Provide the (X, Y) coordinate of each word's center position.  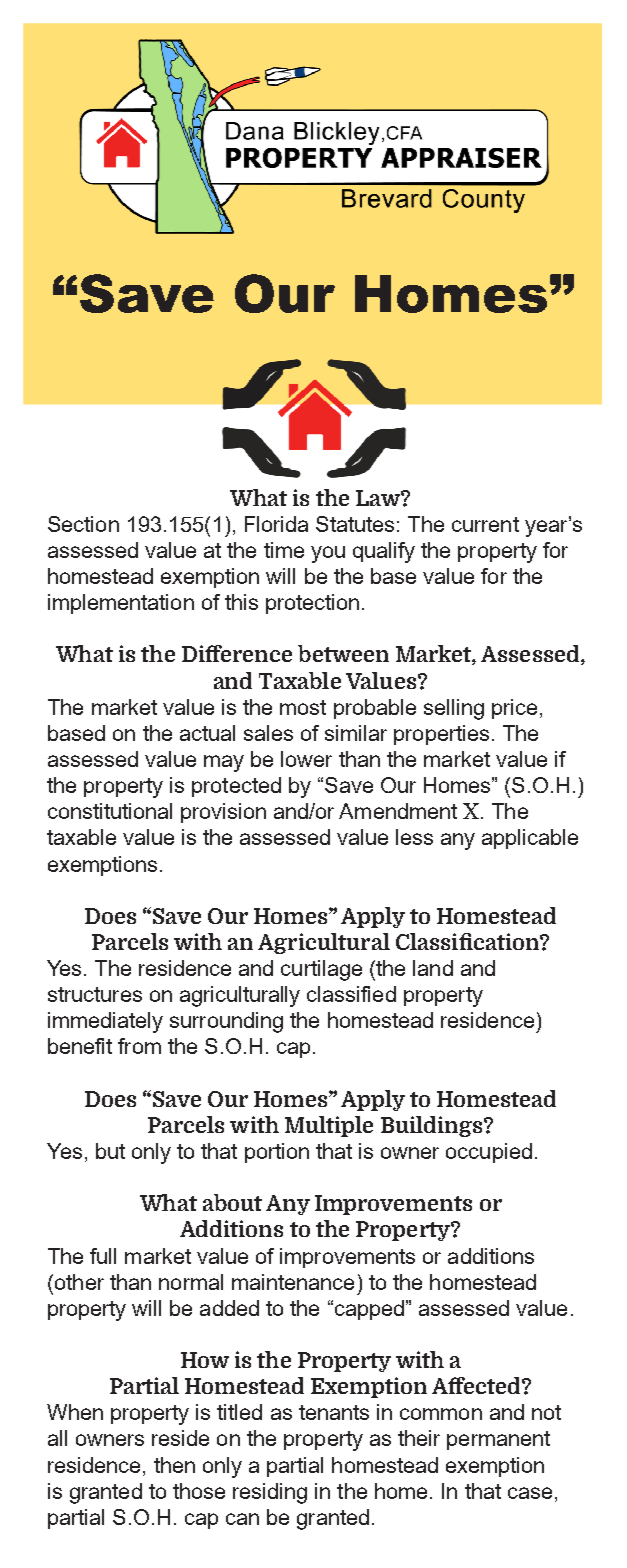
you (328, 554)
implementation (121, 604)
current (485, 524)
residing (270, 1493)
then (174, 1465)
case (530, 1493)
